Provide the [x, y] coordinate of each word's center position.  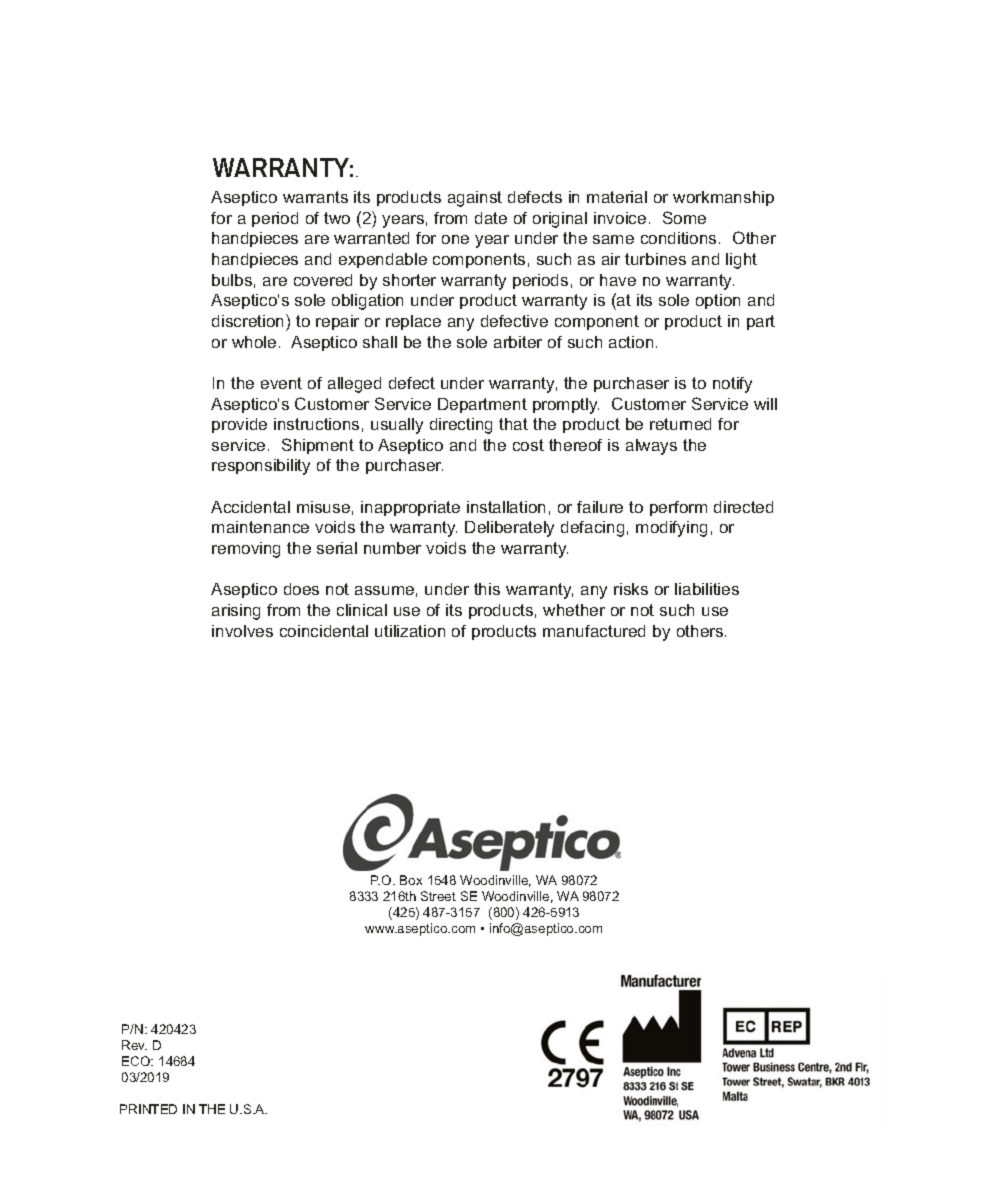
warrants [315, 197]
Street [438, 896]
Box [411, 880]
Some [684, 217]
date [491, 218]
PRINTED [148, 1109]
